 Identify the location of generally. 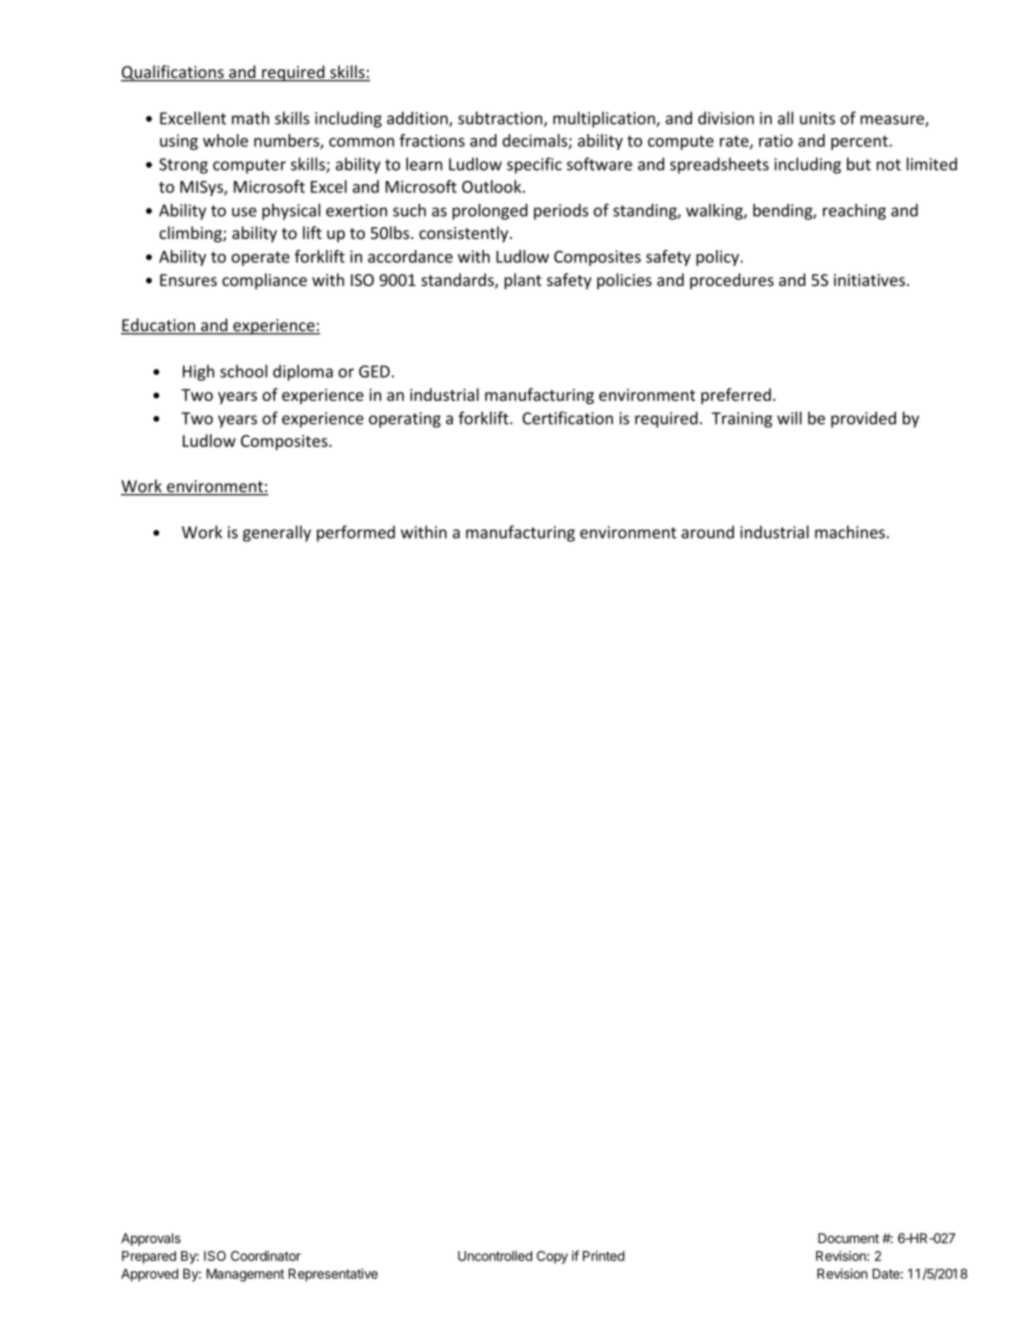
(277, 533).
